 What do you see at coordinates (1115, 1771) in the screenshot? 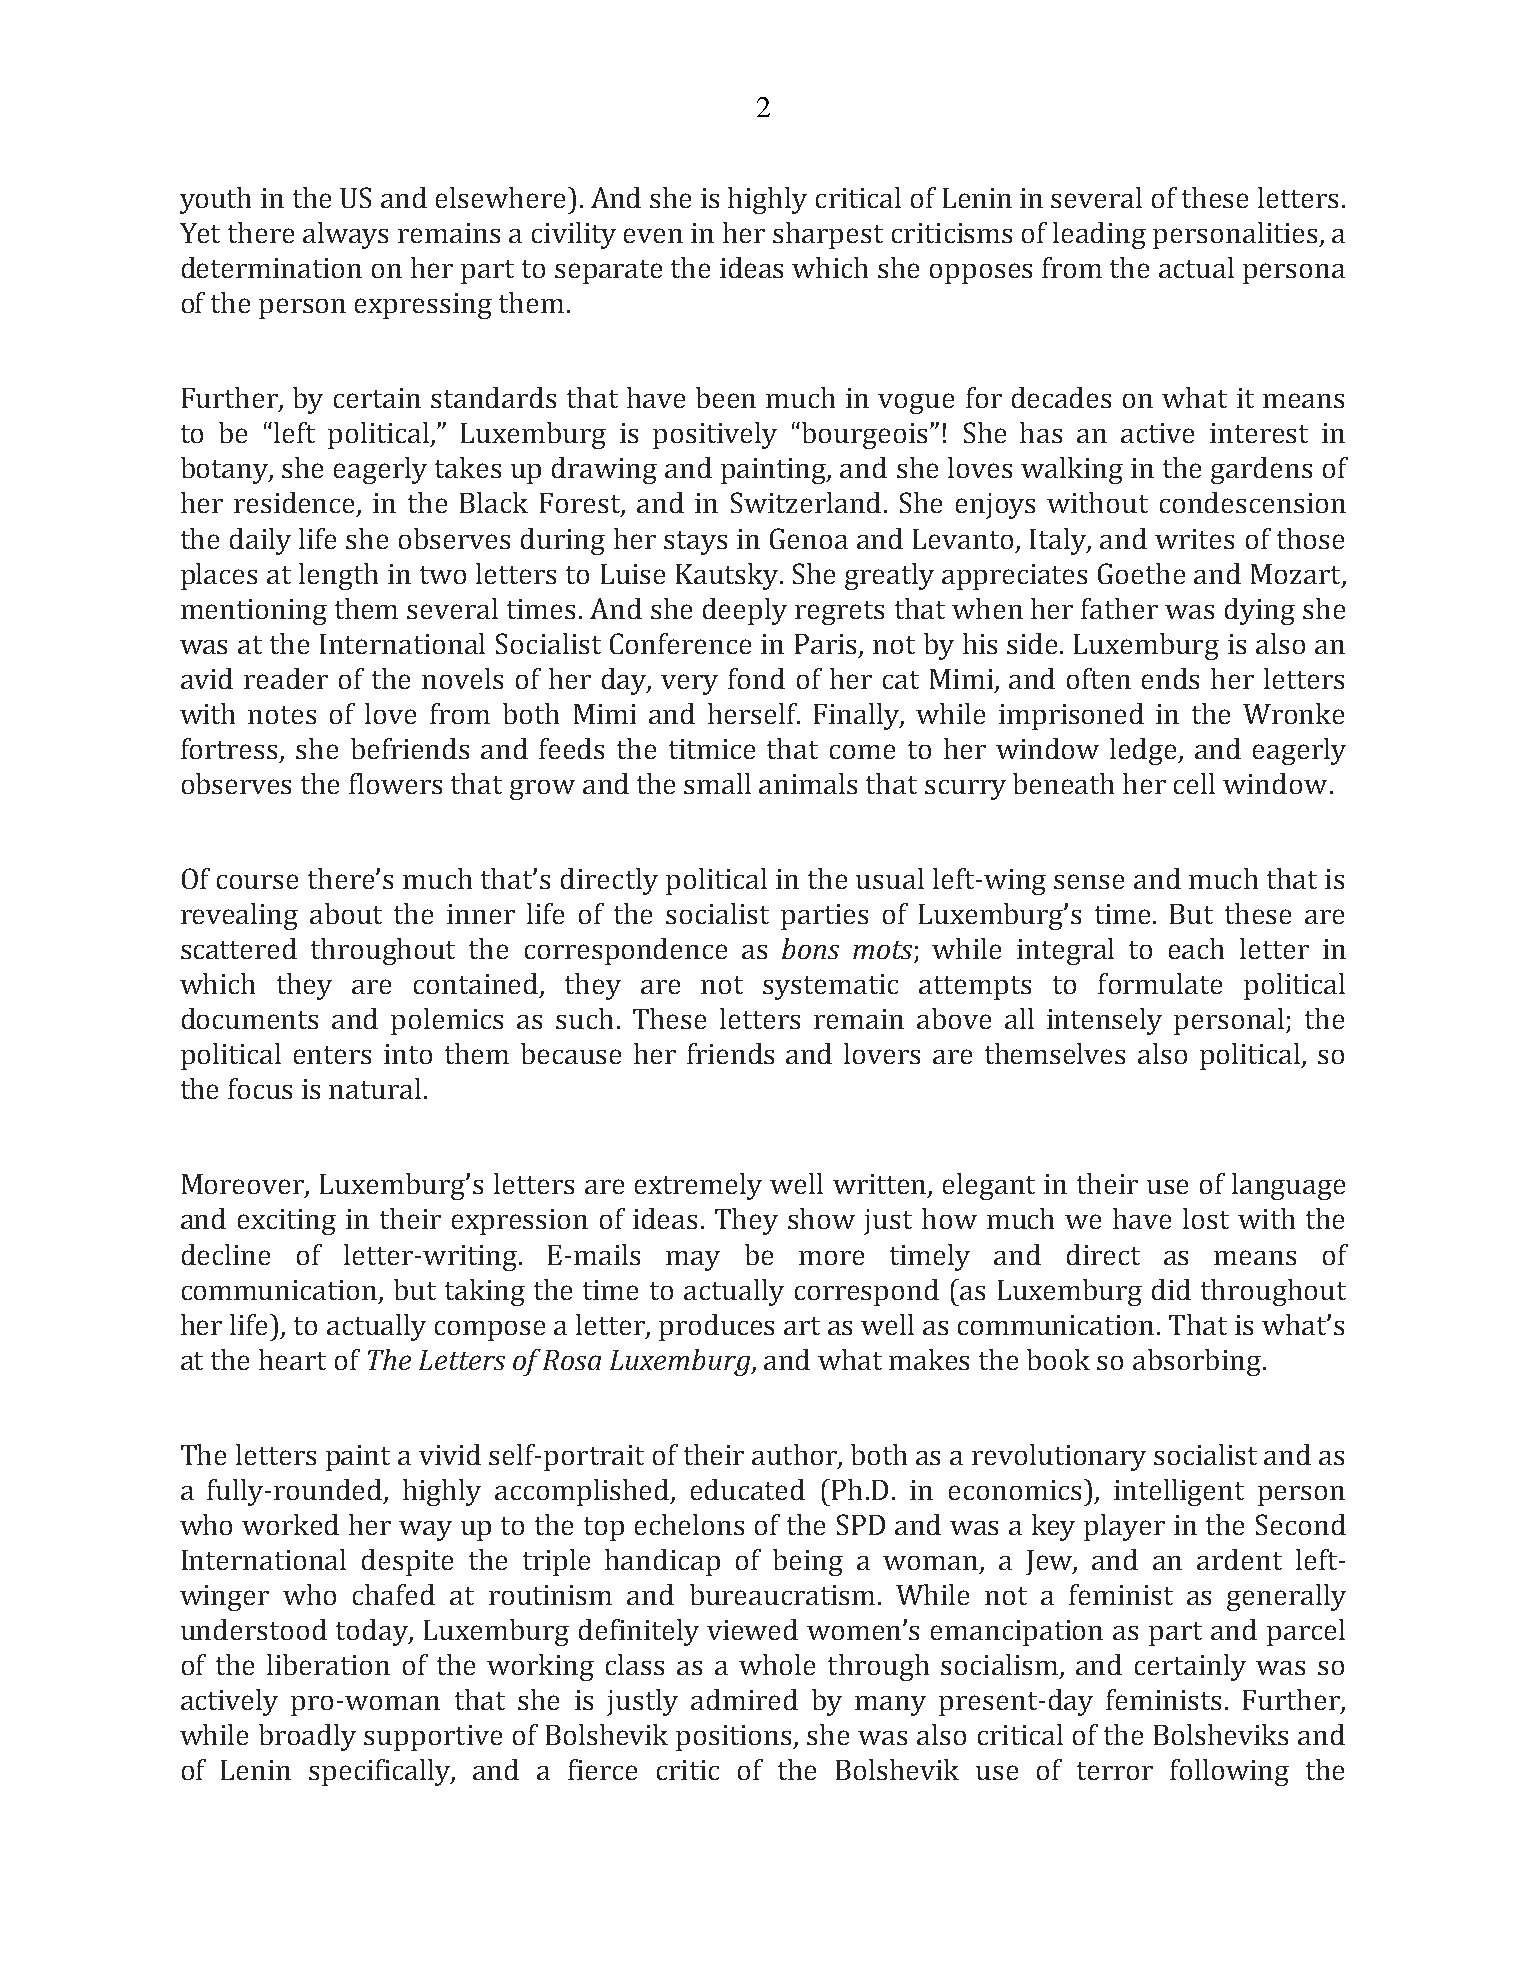
I see `terror` at bounding box center [1115, 1771].
